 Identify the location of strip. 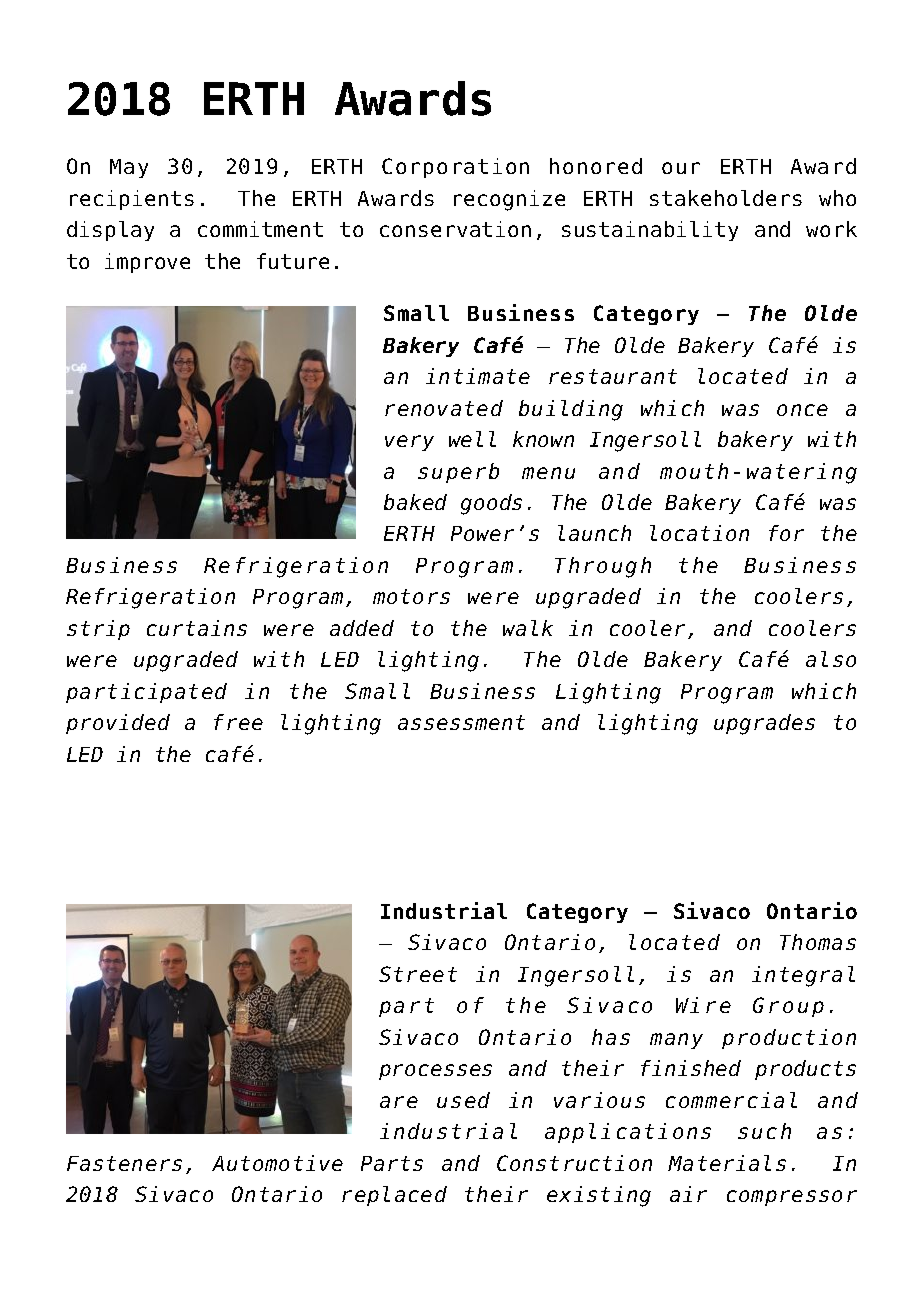
(98, 630).
